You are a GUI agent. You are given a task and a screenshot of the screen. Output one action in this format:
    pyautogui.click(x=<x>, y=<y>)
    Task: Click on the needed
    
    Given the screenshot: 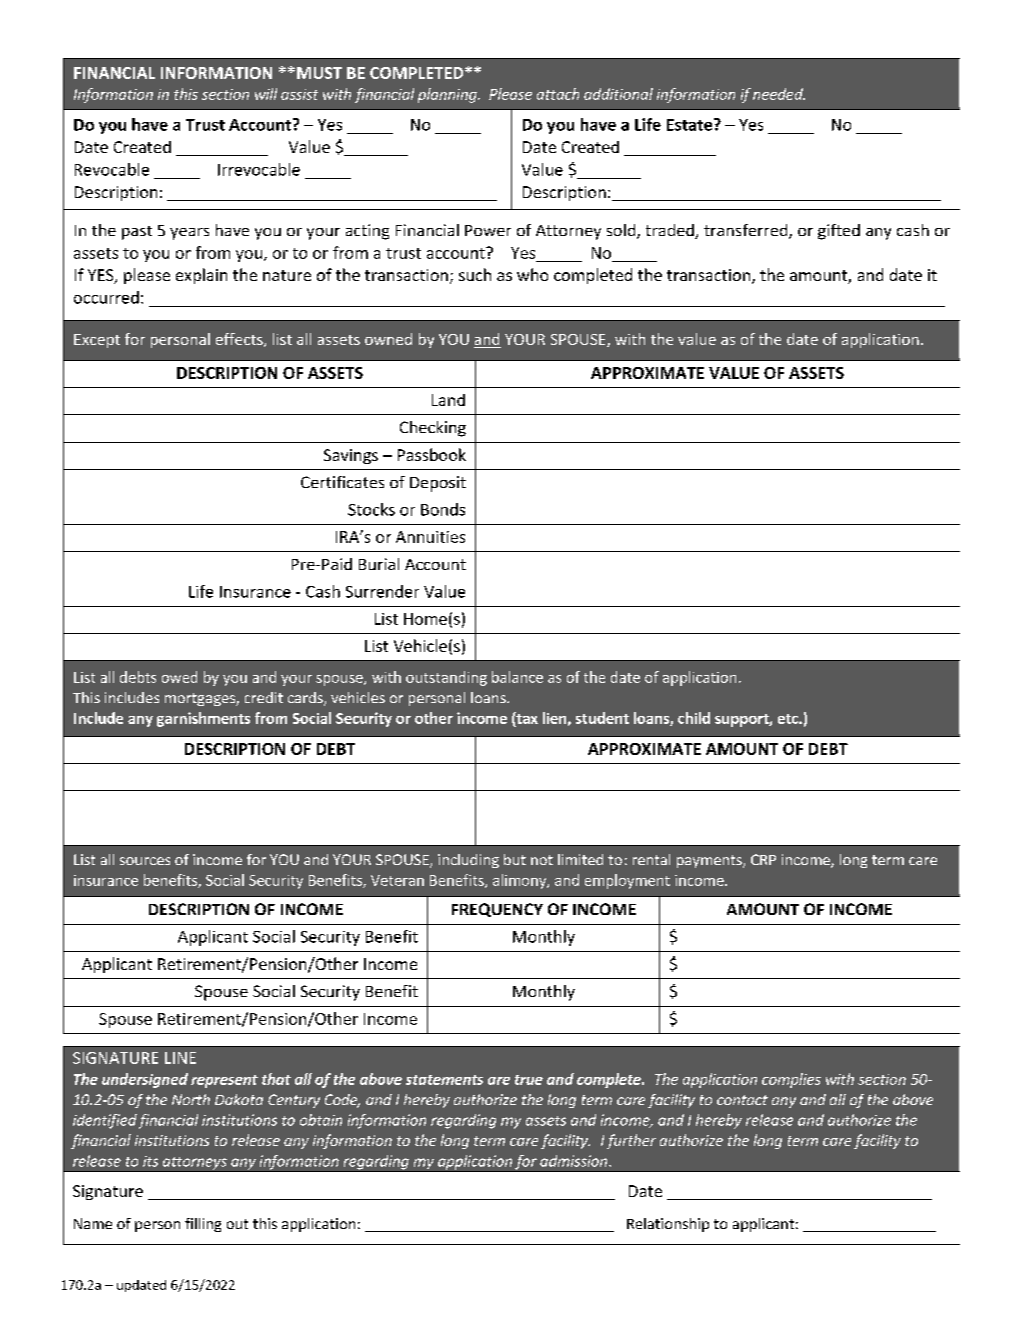 What is the action you would take?
    pyautogui.click(x=779, y=94)
